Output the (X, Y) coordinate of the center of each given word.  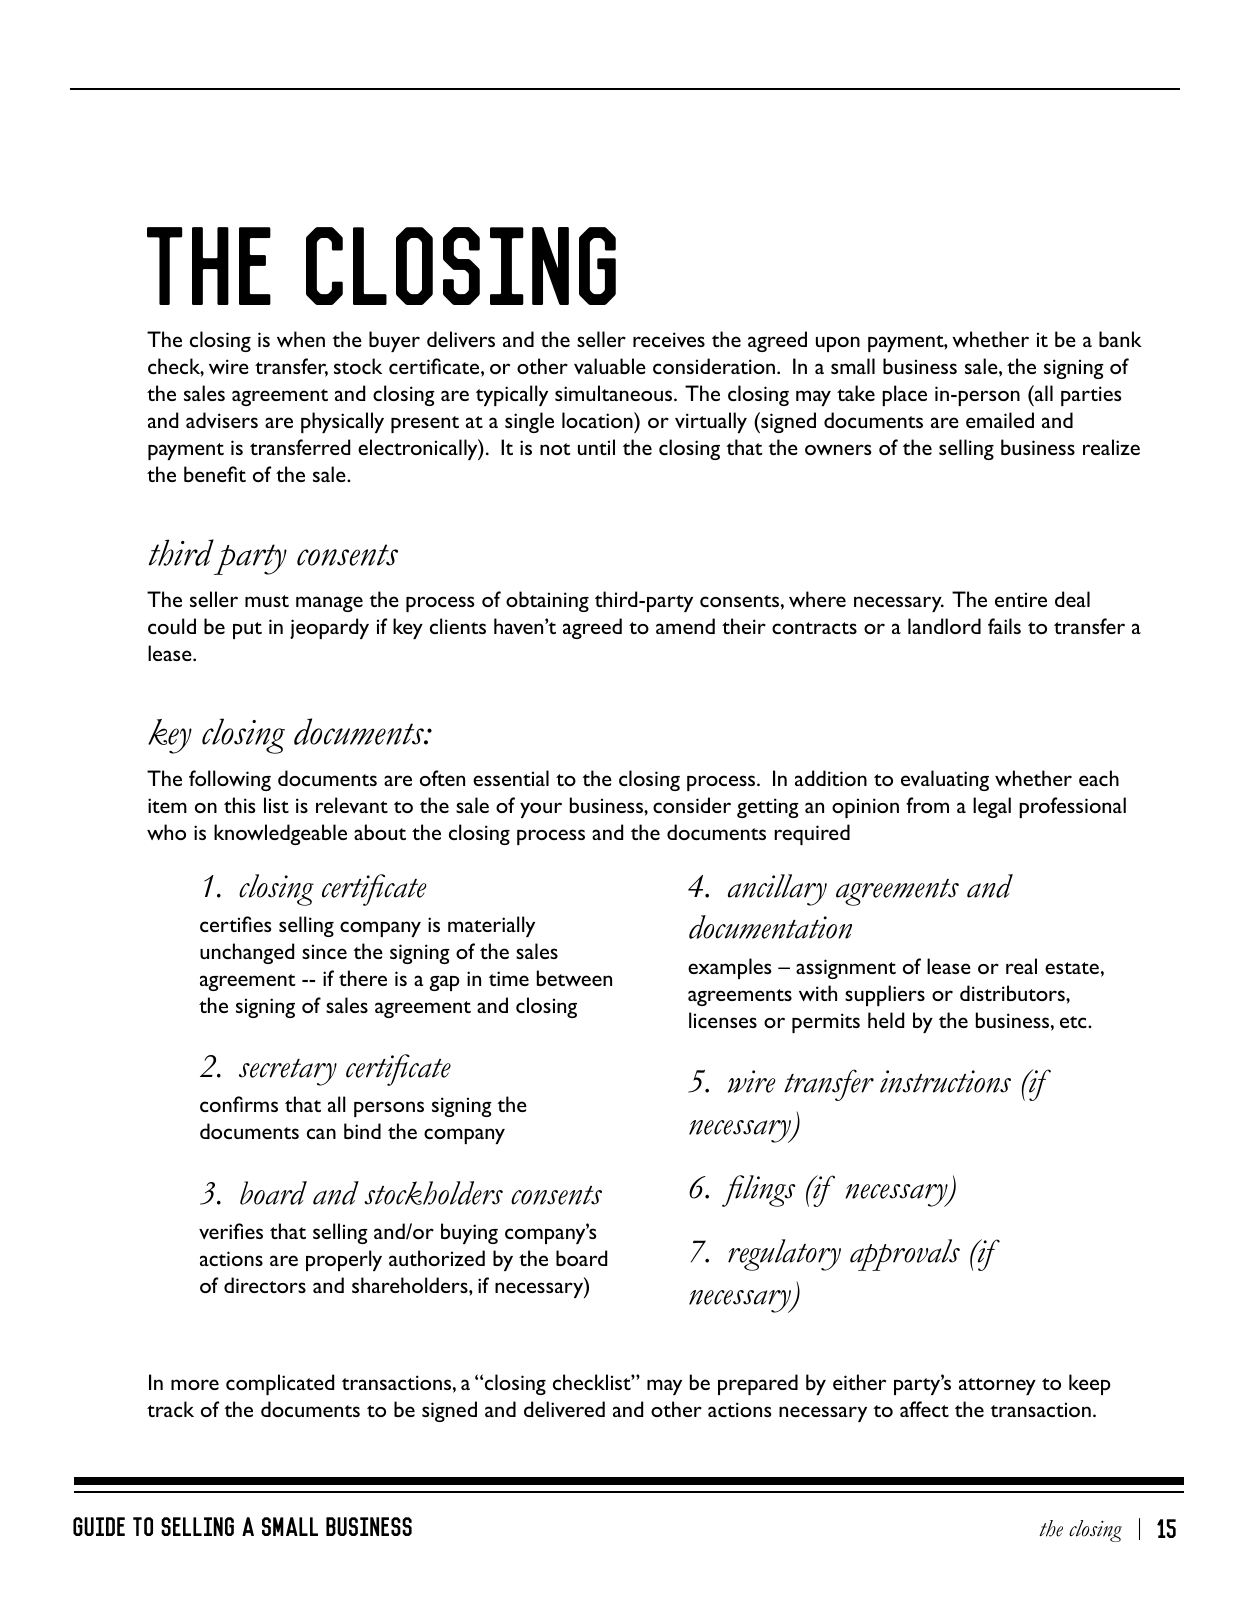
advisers (222, 420)
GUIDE (99, 1526)
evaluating (945, 780)
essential (511, 778)
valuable (610, 366)
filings (758, 1191)
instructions (945, 1081)
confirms (239, 1104)
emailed (1000, 420)
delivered (564, 1409)
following (230, 780)
